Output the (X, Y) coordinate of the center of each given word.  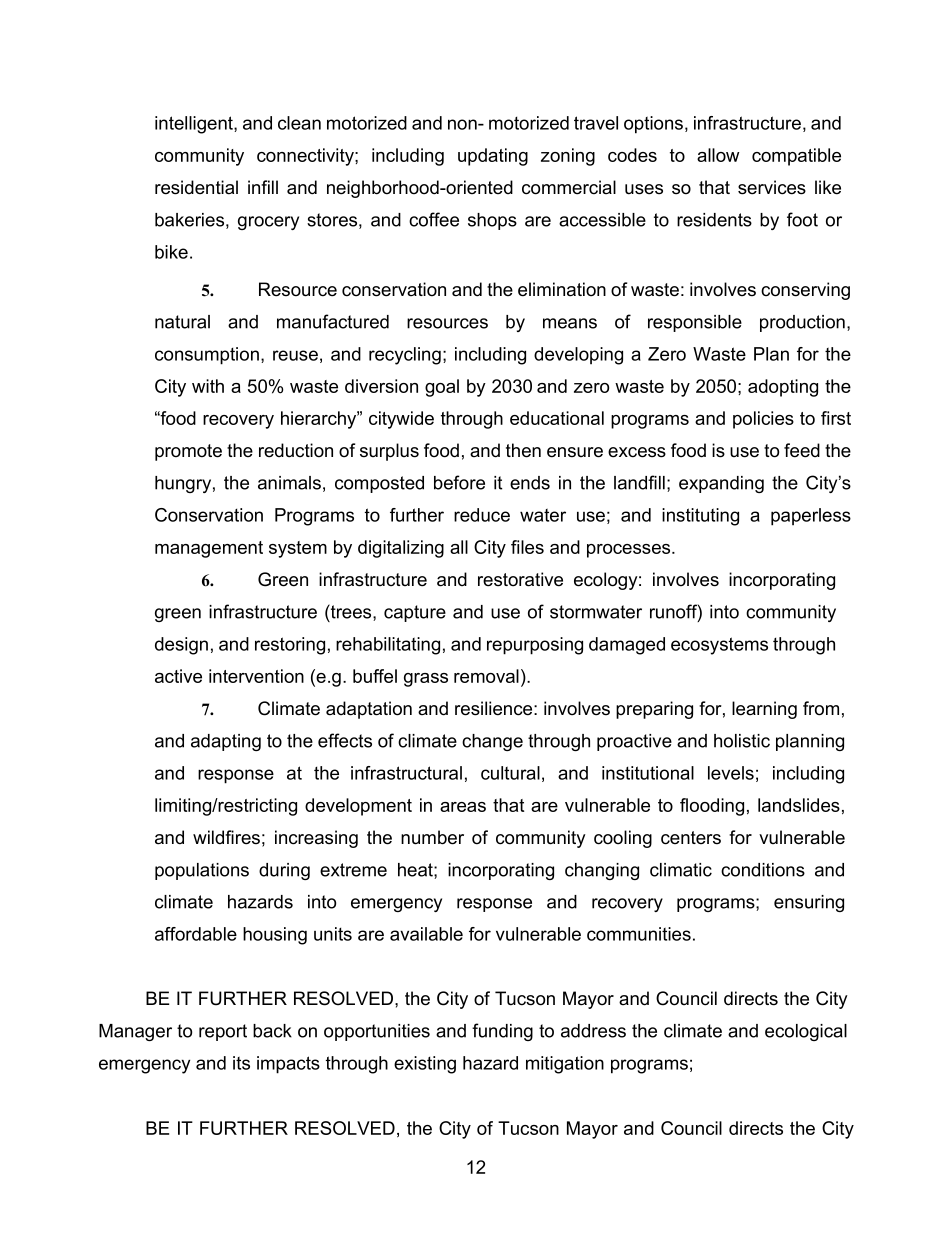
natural (182, 322)
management (209, 549)
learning (764, 710)
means (570, 323)
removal (486, 676)
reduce (482, 515)
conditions (763, 870)
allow (718, 155)
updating (493, 157)
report (223, 1032)
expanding (721, 484)
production (802, 323)
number (432, 837)
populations (202, 871)
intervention (256, 676)
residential (196, 187)
